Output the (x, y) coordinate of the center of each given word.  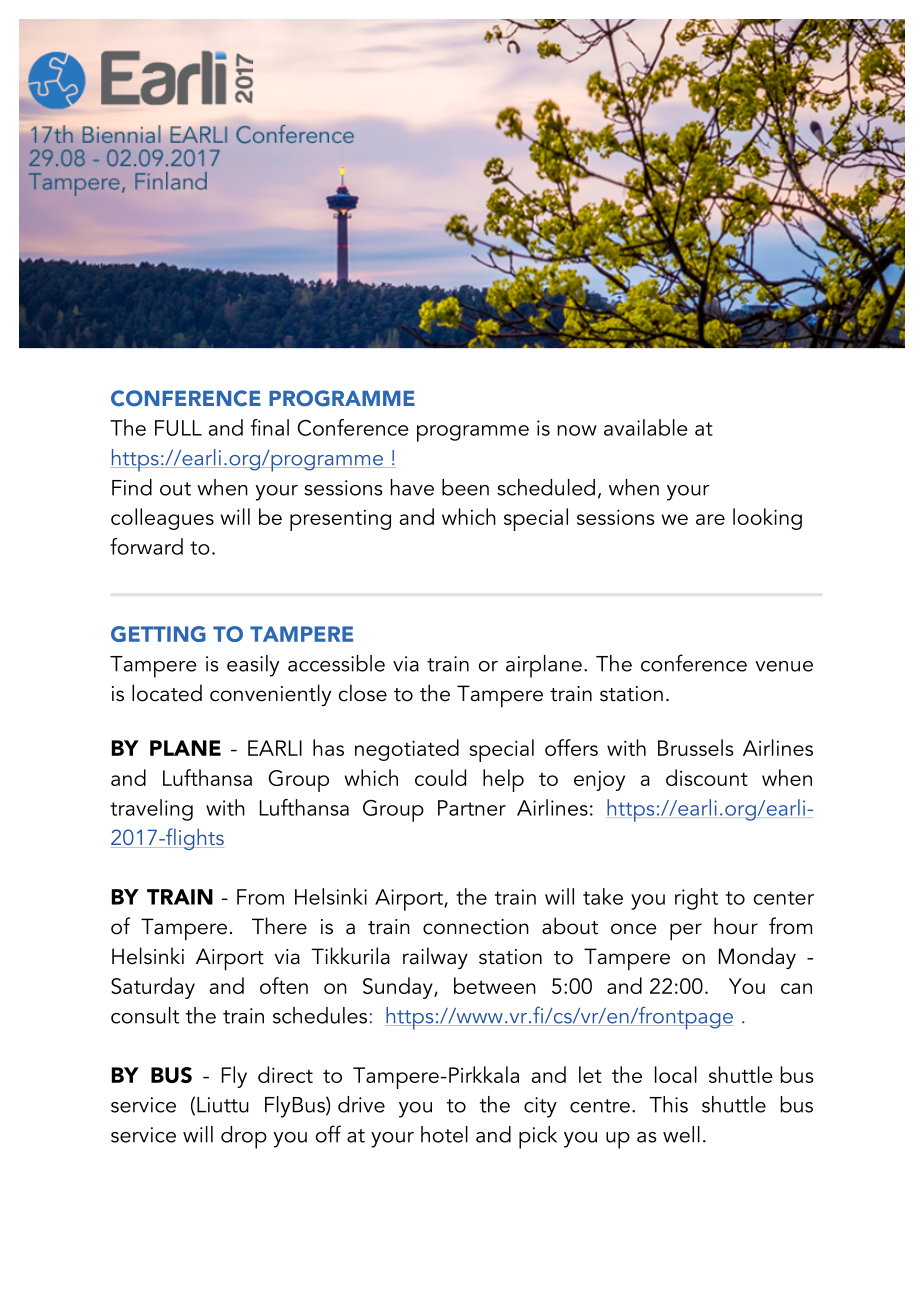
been (465, 487)
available (646, 427)
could (440, 777)
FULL (178, 428)
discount (707, 777)
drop (244, 1137)
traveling (151, 810)
